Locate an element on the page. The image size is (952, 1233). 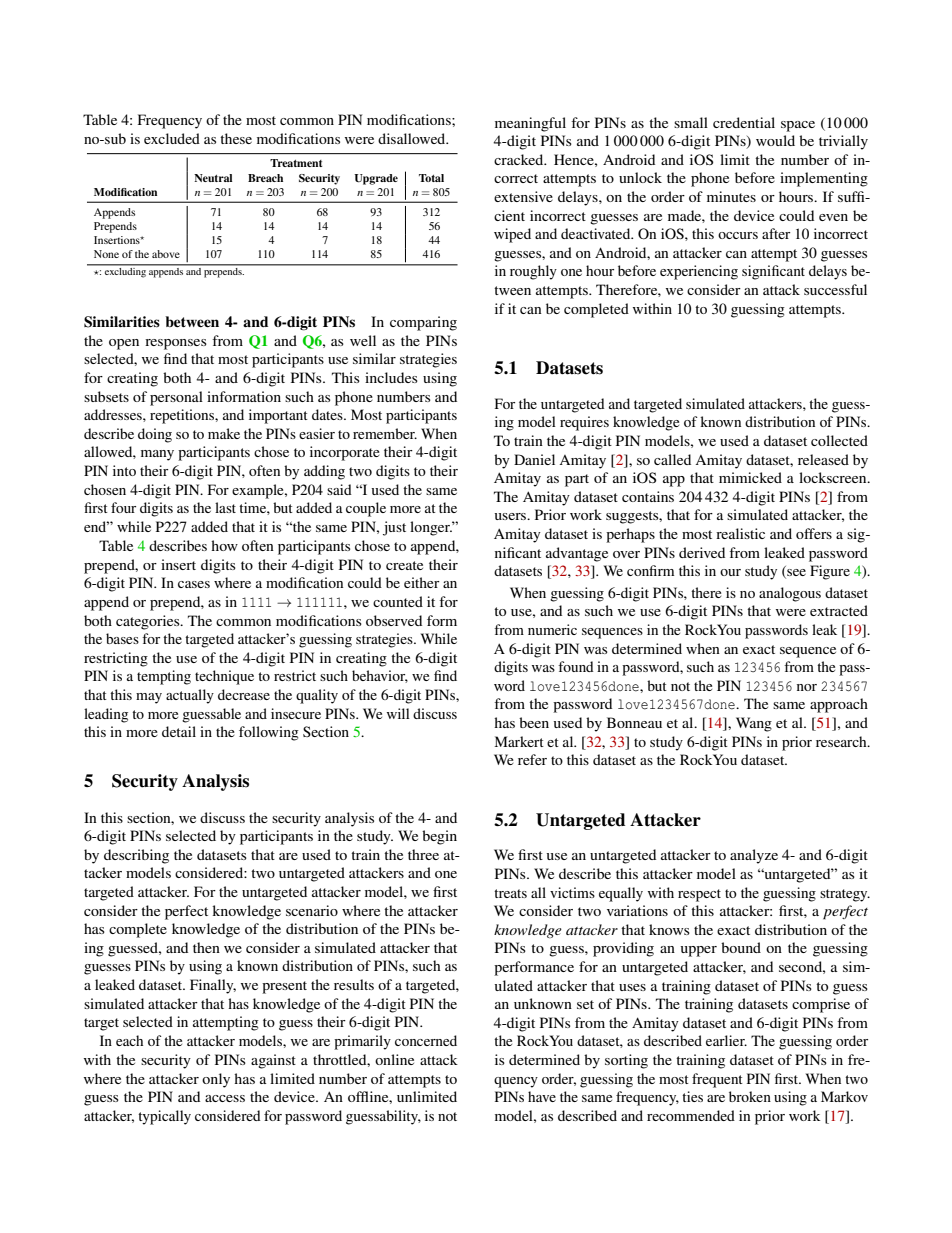
mimicked is located at coordinates (750, 477).
